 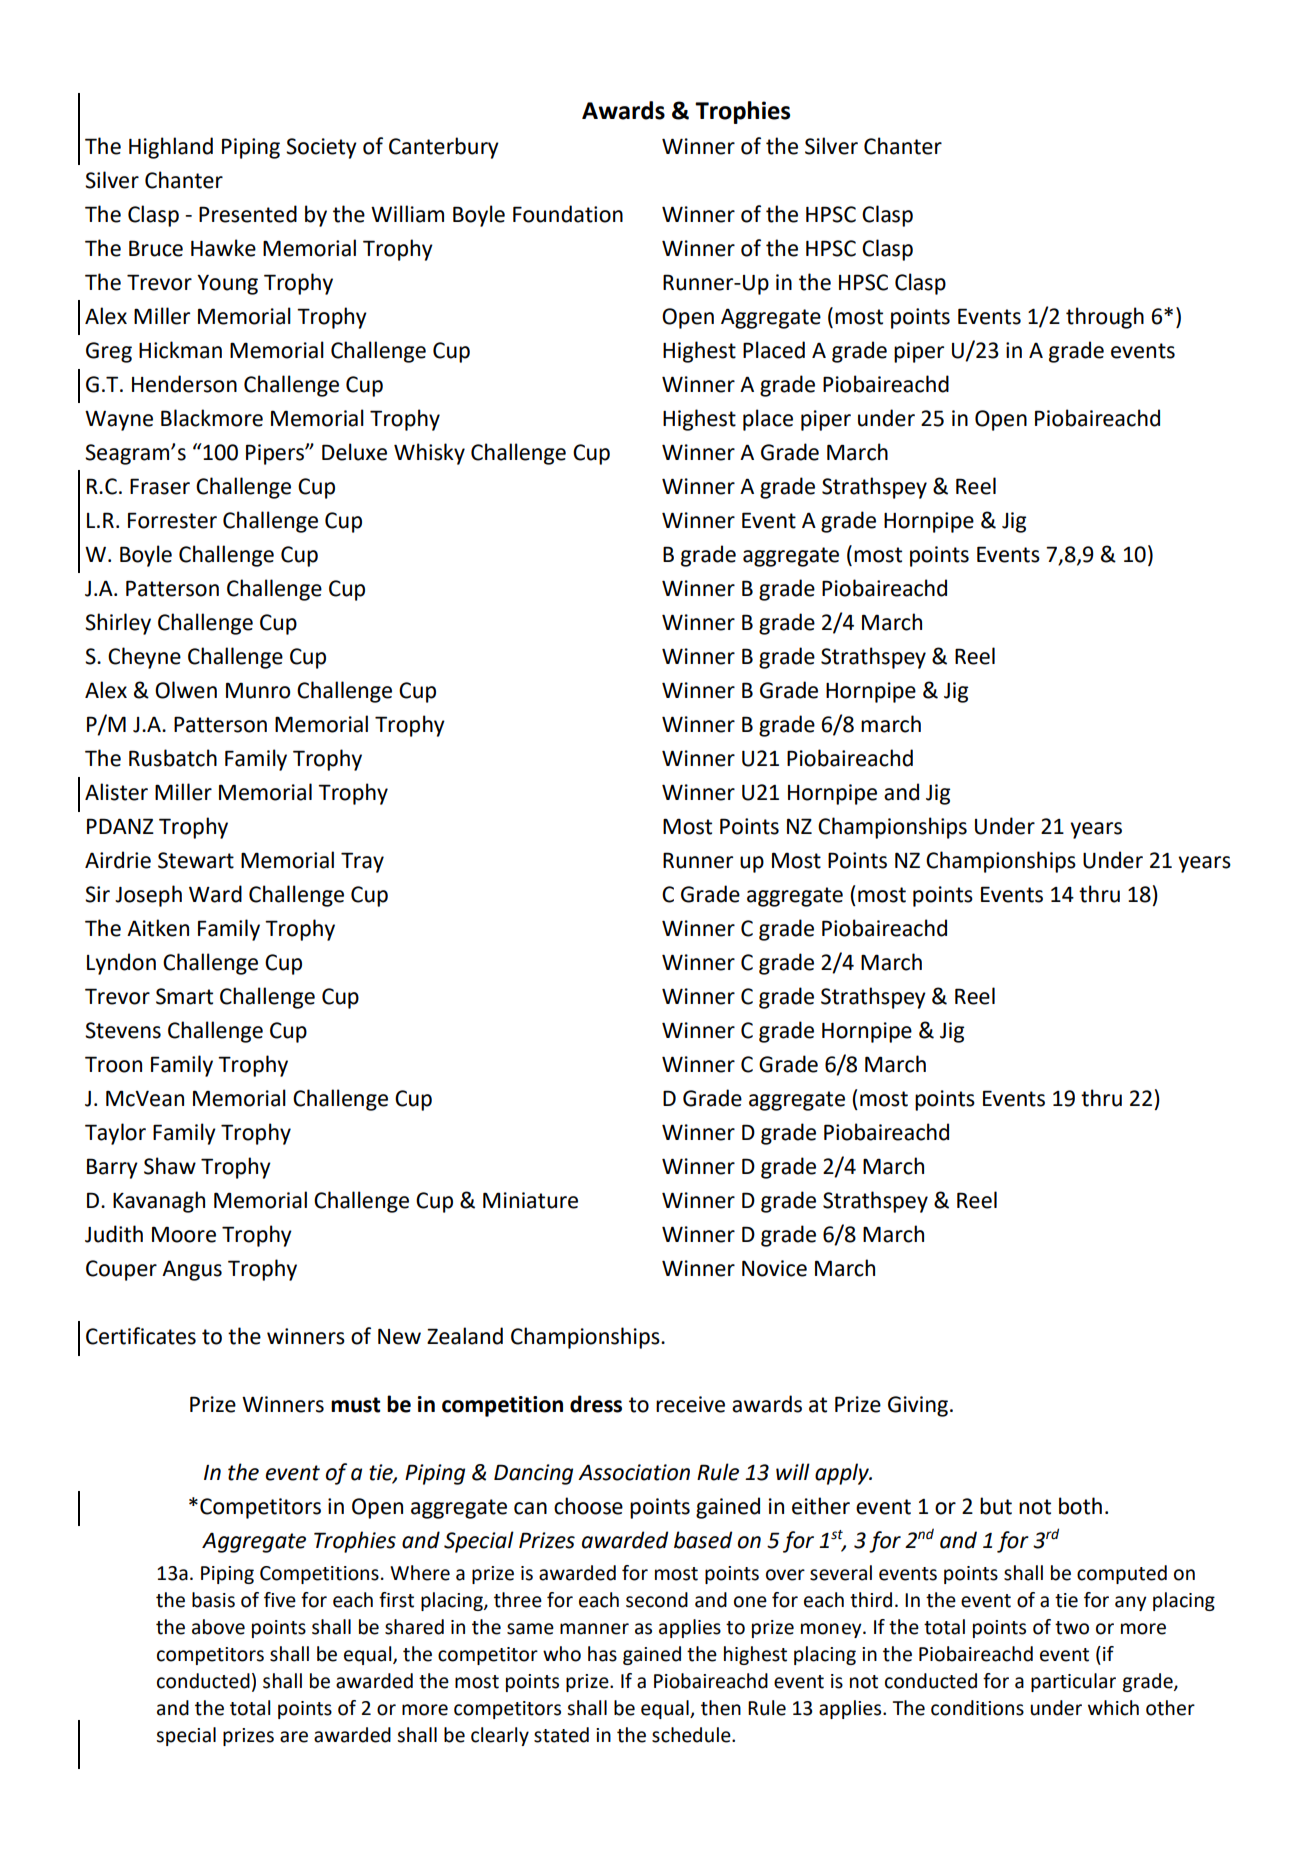 I want to click on Whisky, so click(x=429, y=454).
